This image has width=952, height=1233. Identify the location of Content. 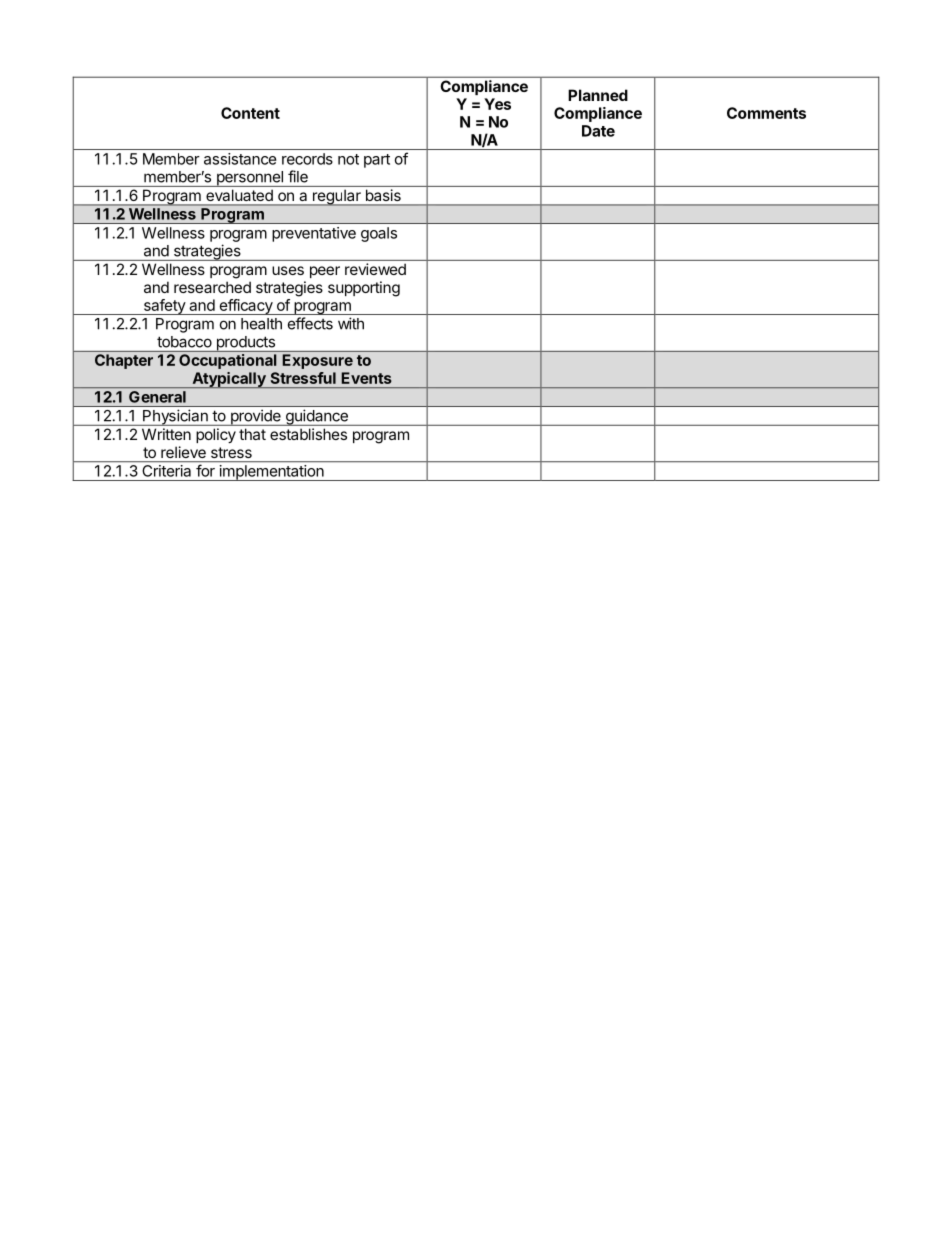
(250, 113).
